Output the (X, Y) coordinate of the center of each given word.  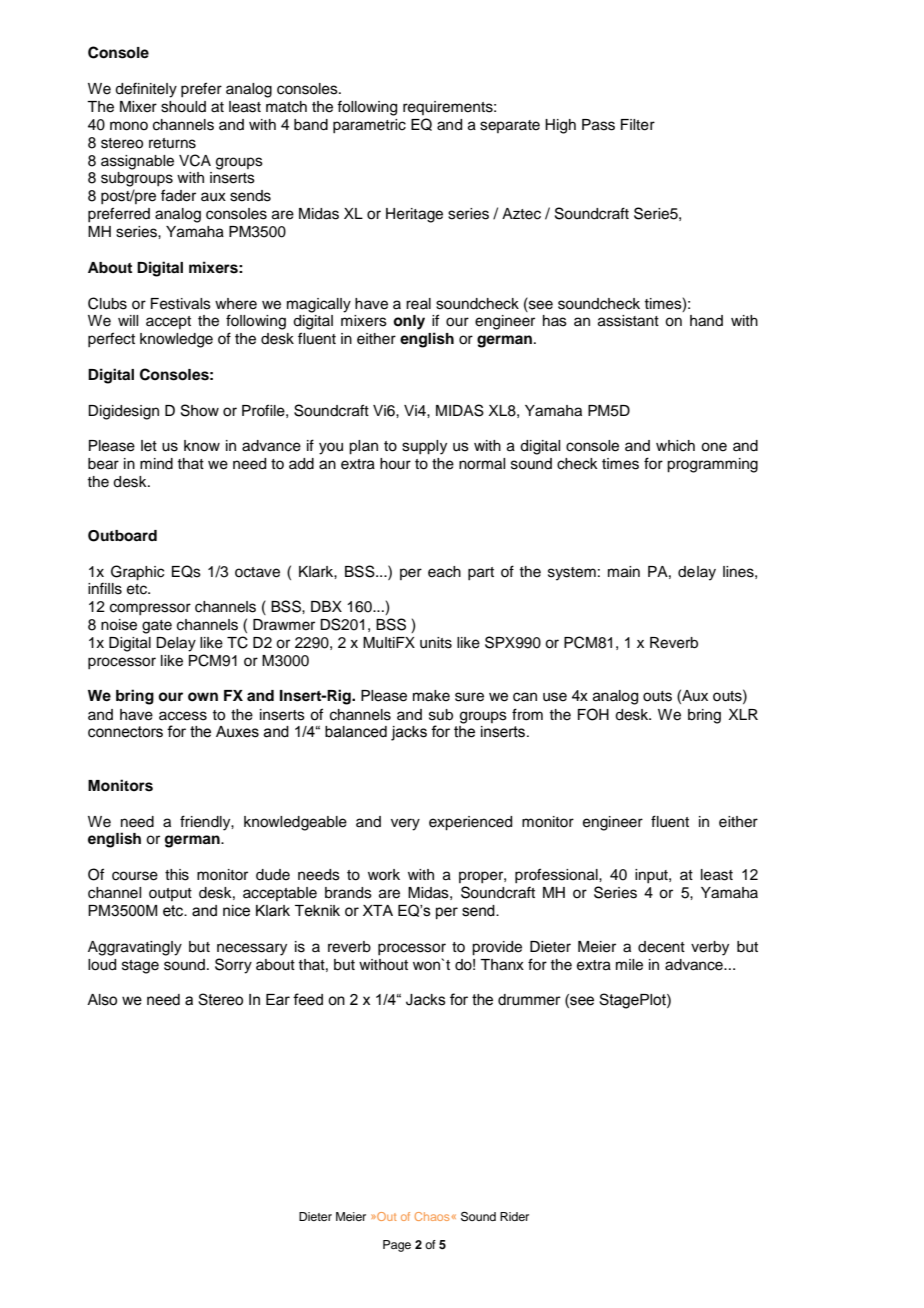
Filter (638, 125)
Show (200, 410)
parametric (369, 126)
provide (497, 948)
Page (397, 1246)
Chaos (432, 1216)
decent (661, 947)
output (170, 894)
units (436, 643)
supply (424, 447)
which (675, 446)
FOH (593, 714)
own (203, 697)
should (183, 107)
